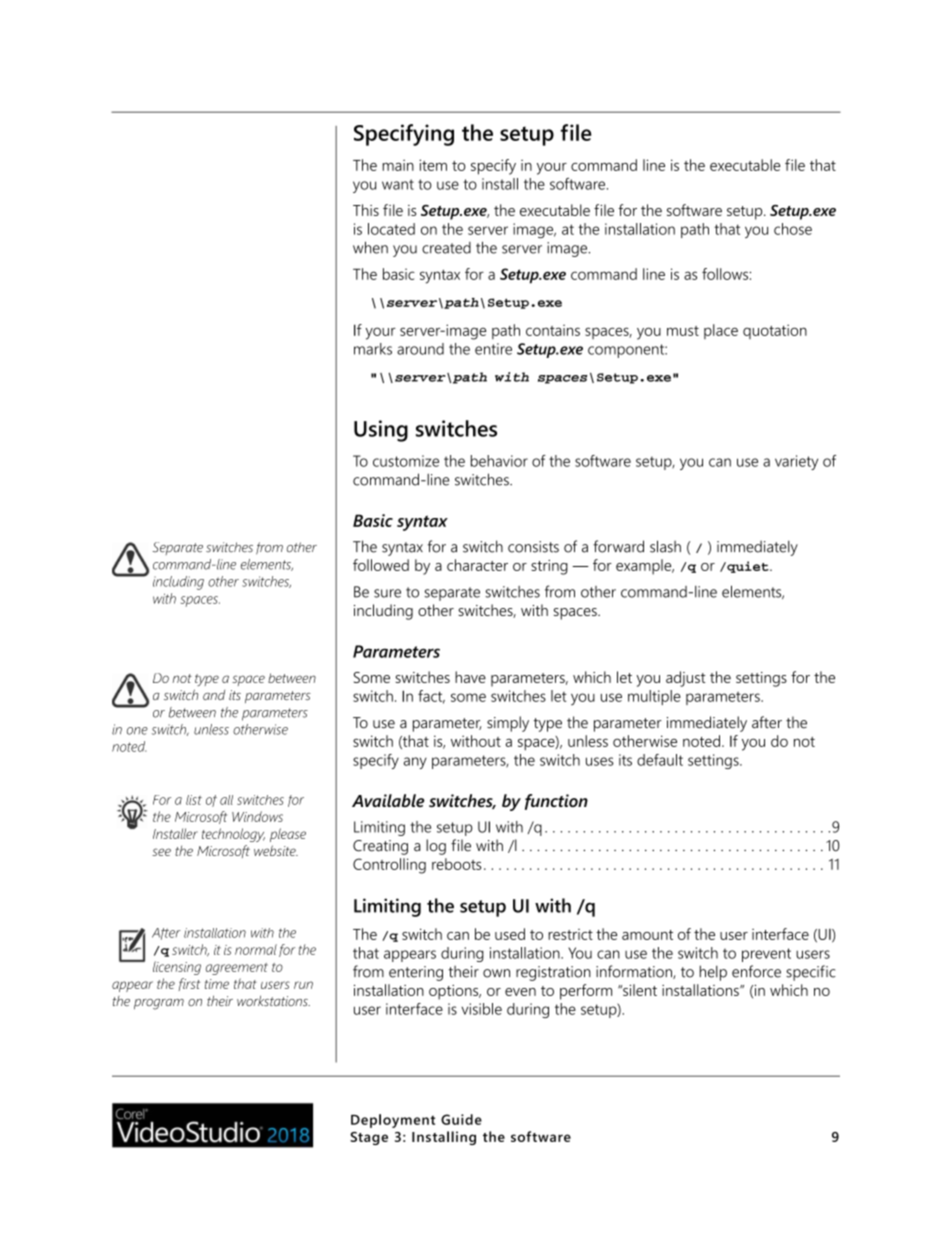 This screenshot has height=1233, width=952. I want to click on This, so click(366, 210).
